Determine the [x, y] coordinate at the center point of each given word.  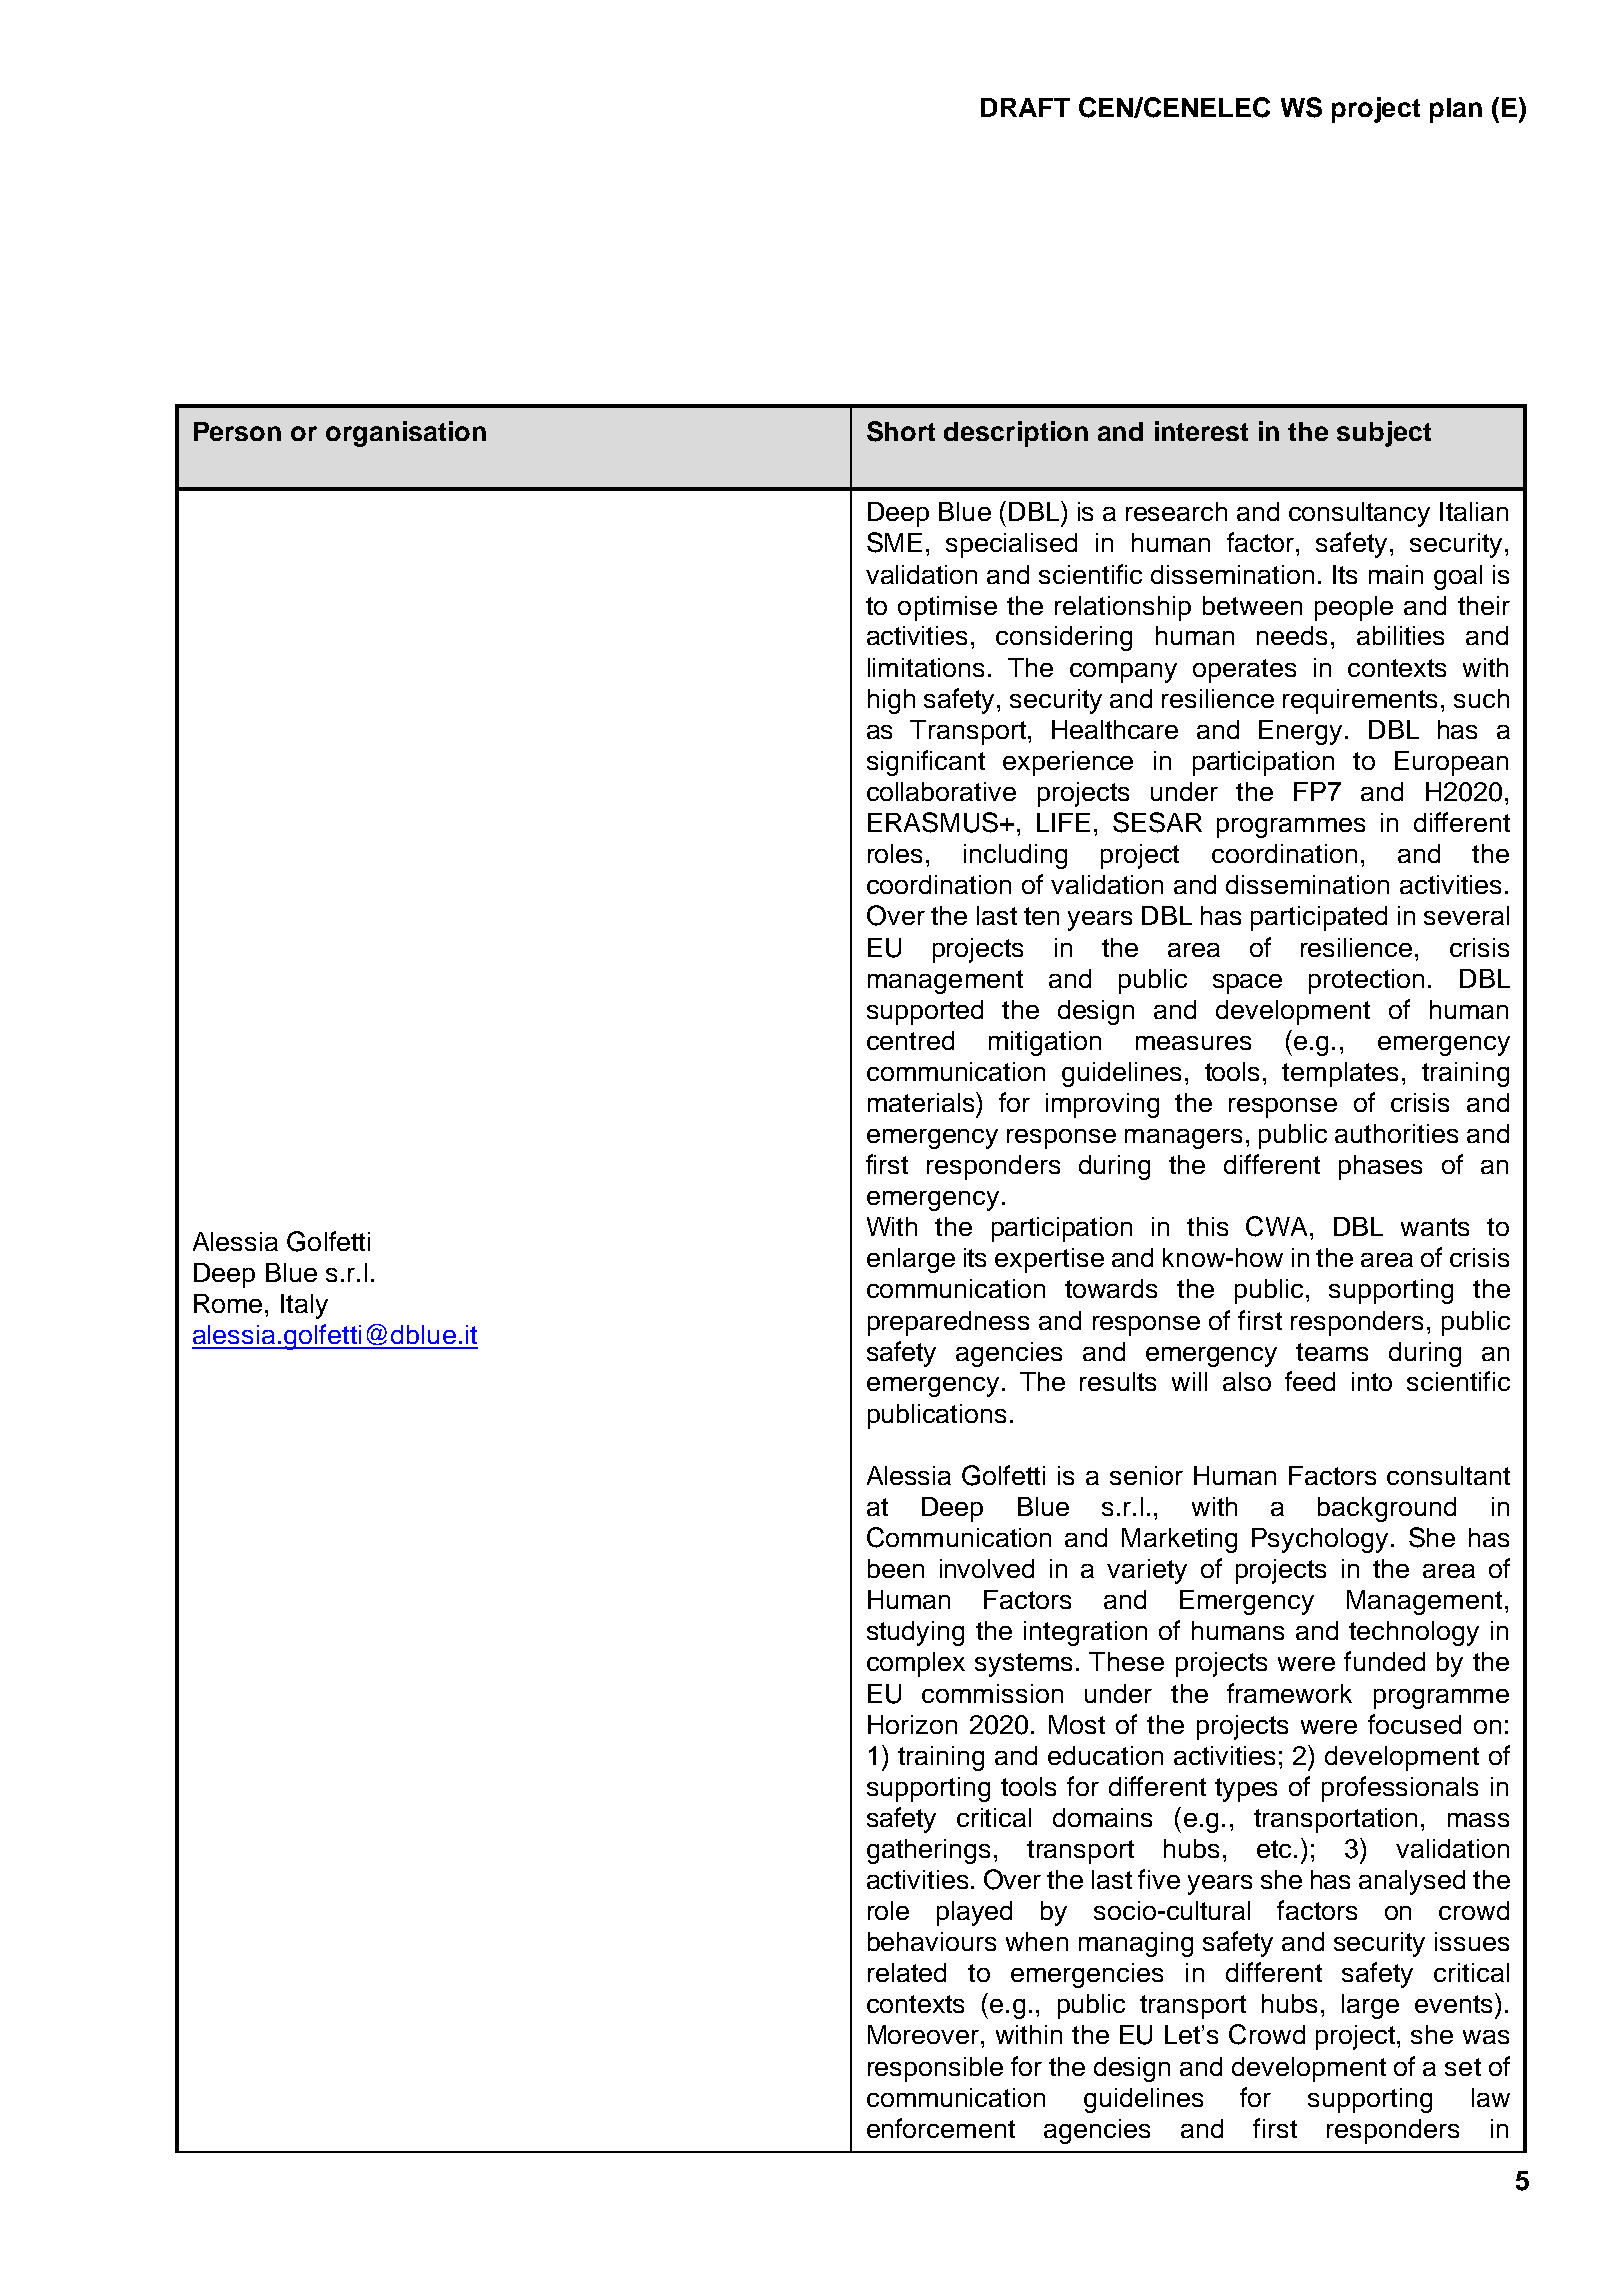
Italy [304, 1306]
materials [922, 1102]
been [896, 1568]
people [1354, 608]
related [907, 1972]
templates [1340, 1074]
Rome [228, 1303]
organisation [406, 434]
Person [237, 431]
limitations [926, 667]
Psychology [1320, 1540]
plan [1456, 110]
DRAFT [1025, 107]
